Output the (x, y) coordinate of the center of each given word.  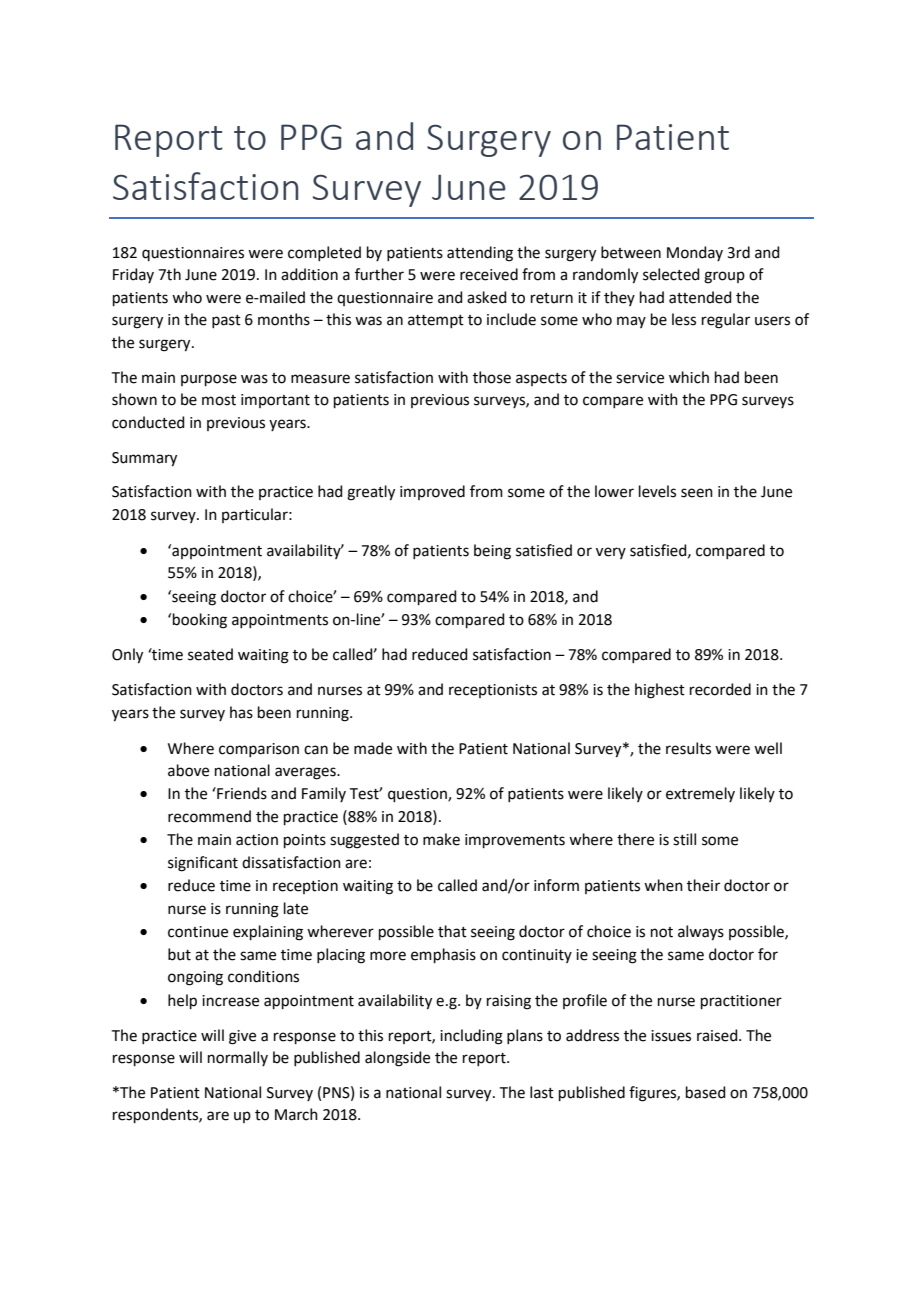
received (489, 274)
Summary (144, 459)
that (452, 931)
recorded (720, 689)
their (703, 885)
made (373, 748)
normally (238, 1058)
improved (432, 492)
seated (210, 654)
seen (697, 493)
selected (671, 274)
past (226, 321)
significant (203, 864)
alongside (397, 1059)
